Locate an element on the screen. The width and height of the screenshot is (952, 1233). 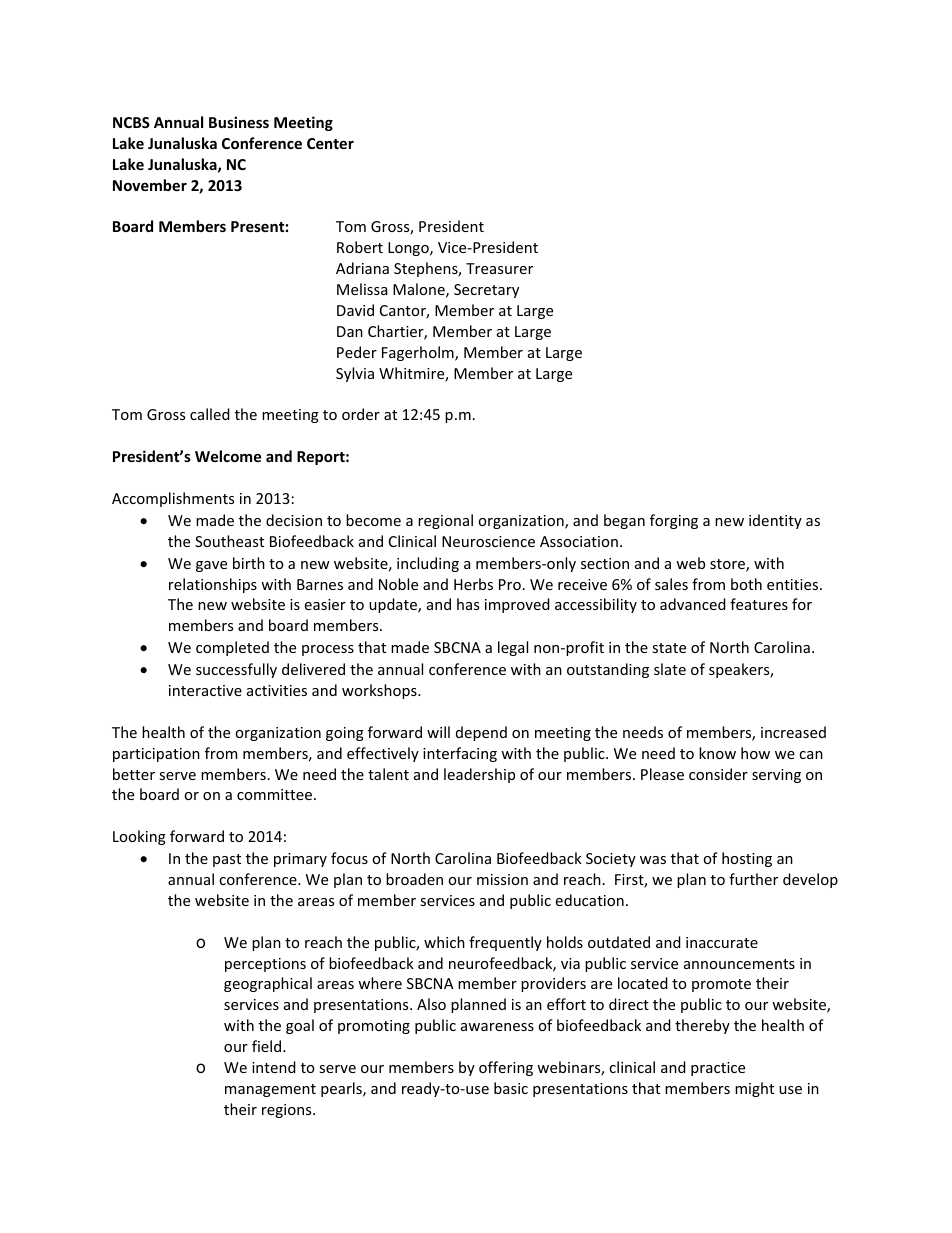
Center is located at coordinates (330, 143).
